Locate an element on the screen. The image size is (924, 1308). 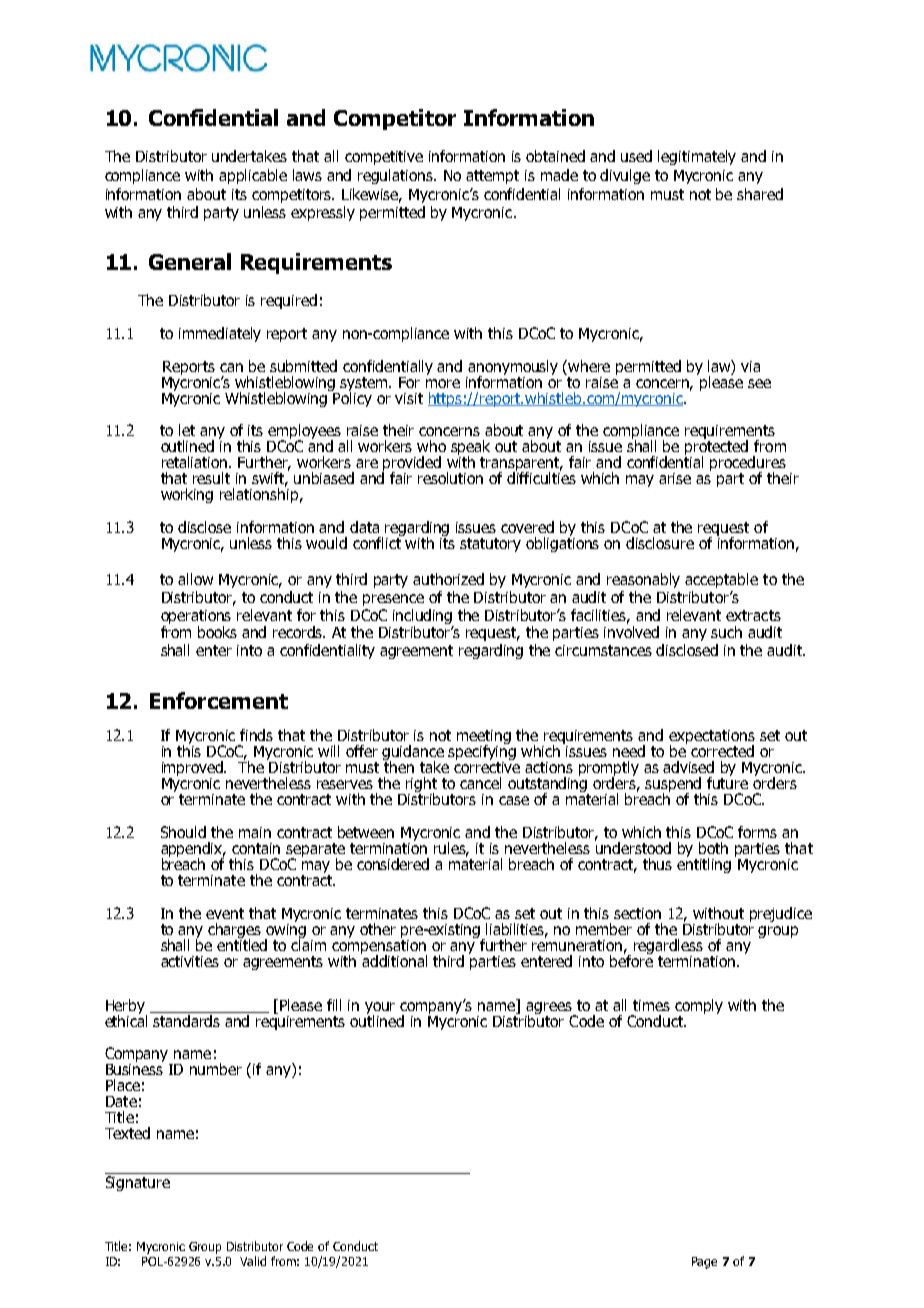
legitimately is located at coordinates (697, 157).
